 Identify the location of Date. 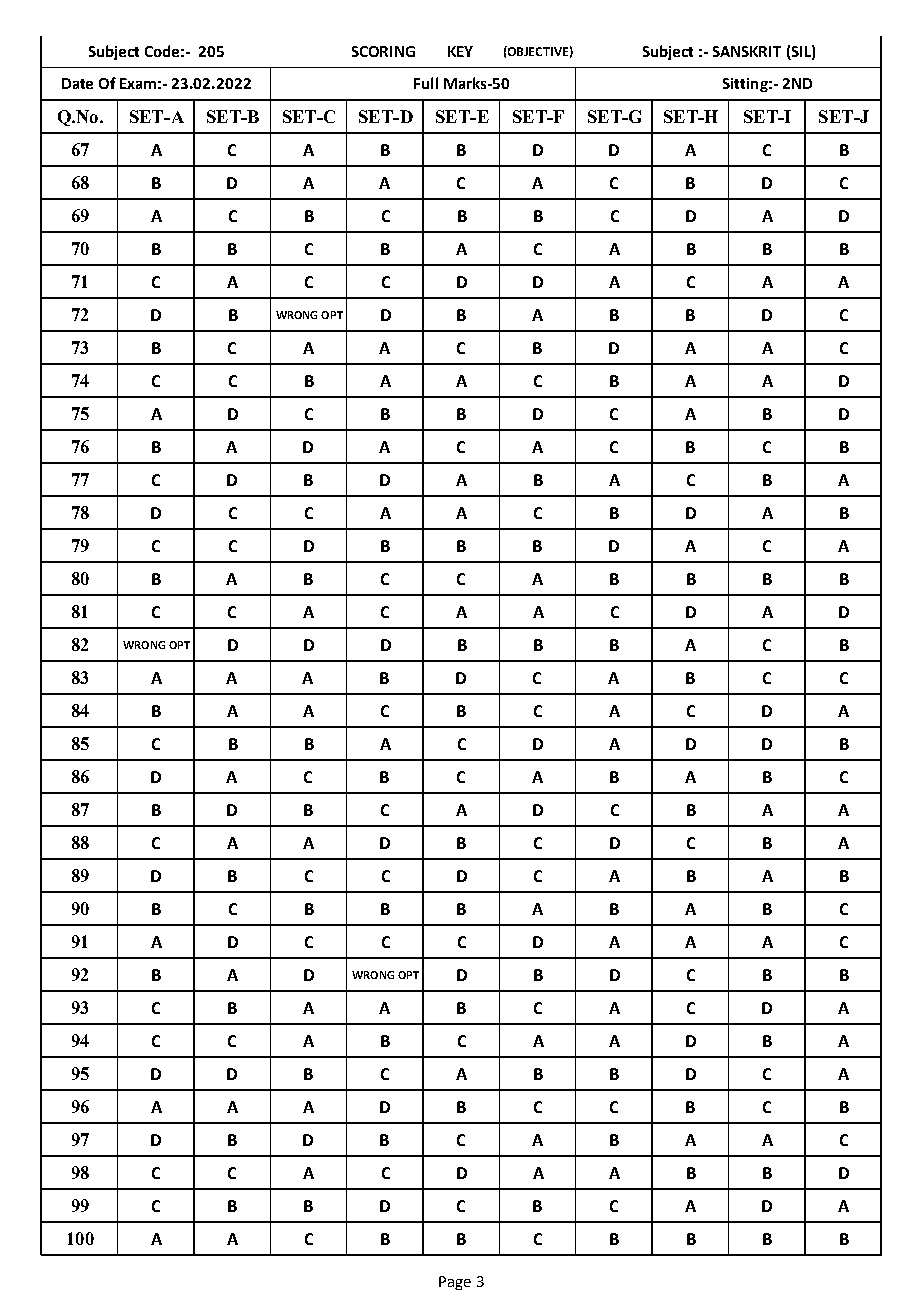
(77, 83).
